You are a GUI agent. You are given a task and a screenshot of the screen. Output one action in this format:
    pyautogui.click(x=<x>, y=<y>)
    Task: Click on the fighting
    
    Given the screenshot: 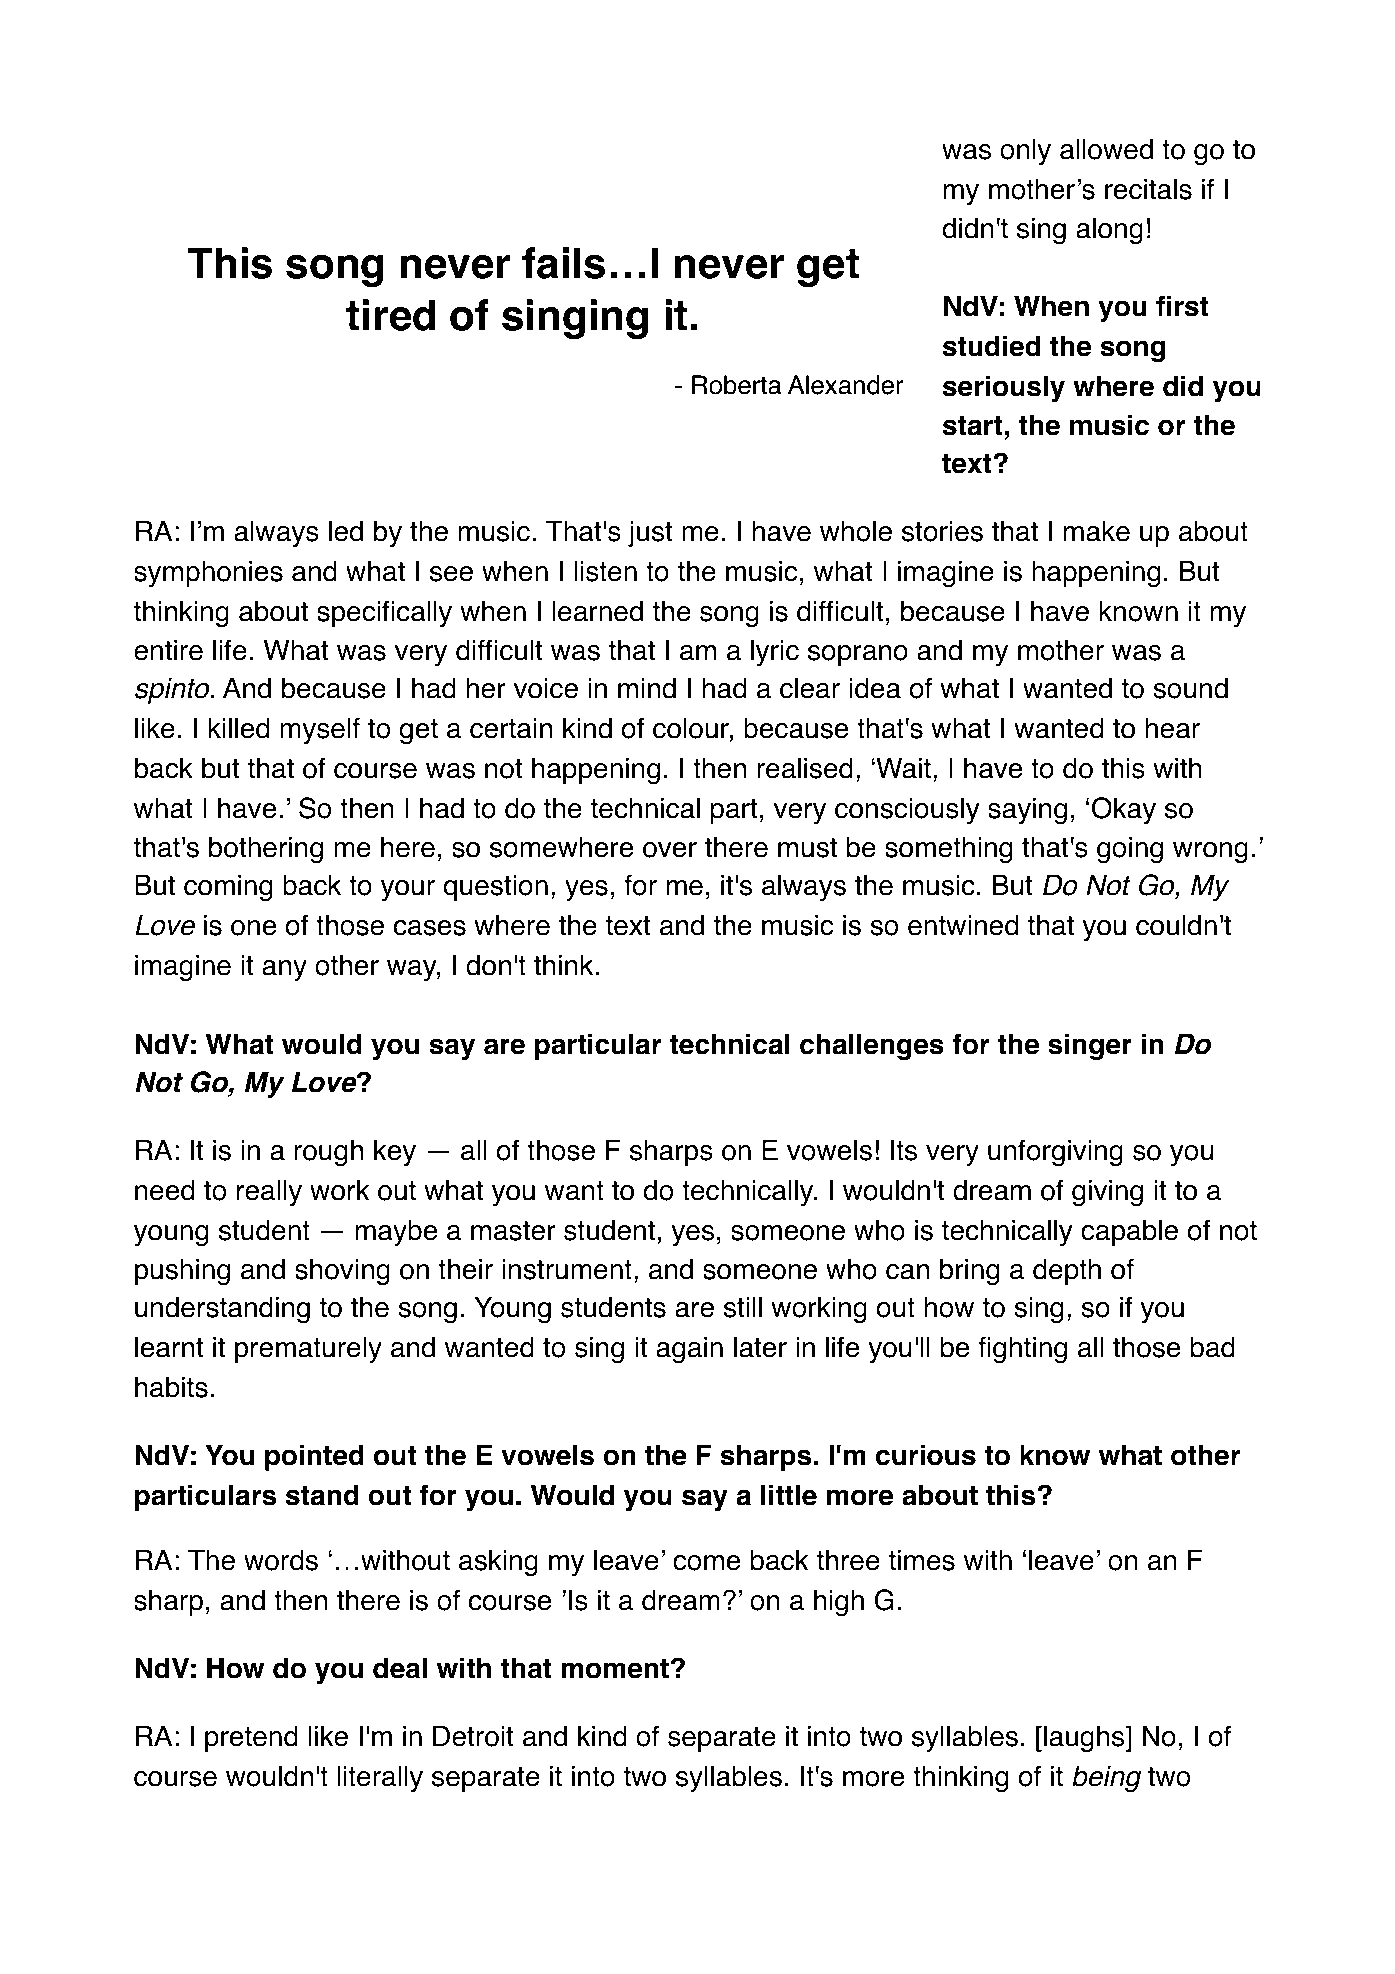 What is the action you would take?
    pyautogui.click(x=1022, y=1350)
